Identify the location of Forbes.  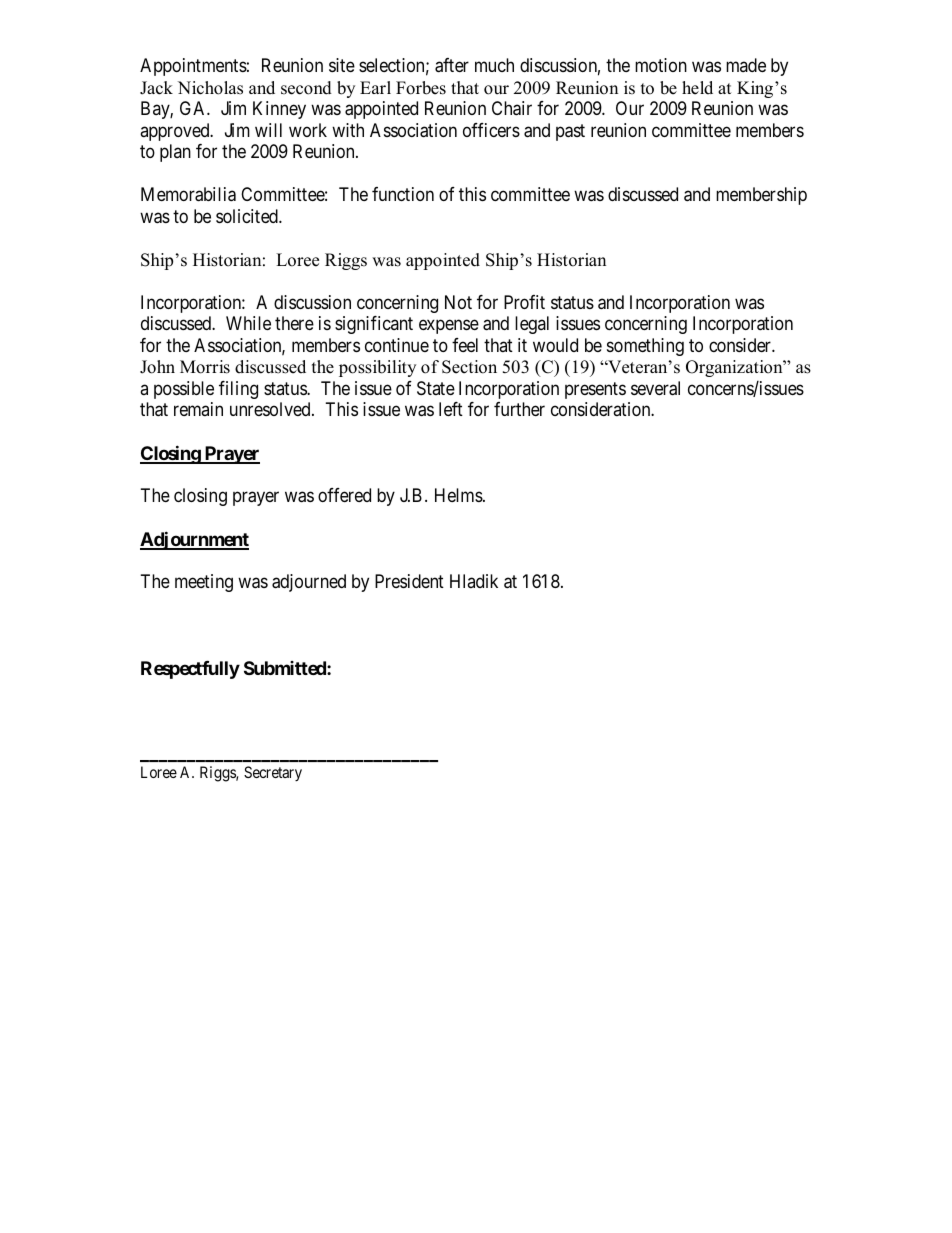
(421, 88).
